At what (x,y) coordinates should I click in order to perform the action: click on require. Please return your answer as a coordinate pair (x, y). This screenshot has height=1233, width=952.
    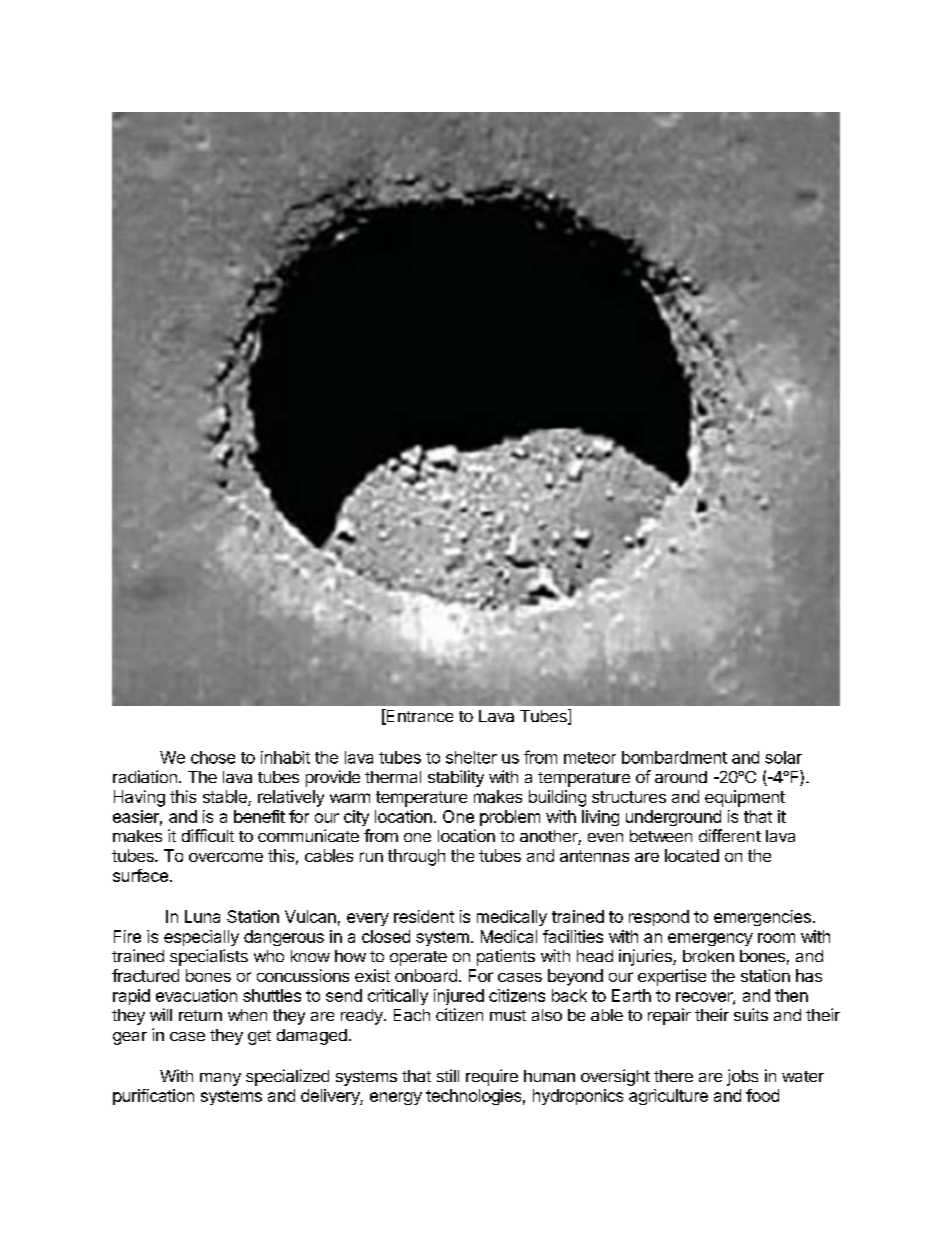
    Looking at the image, I should click on (492, 1077).
